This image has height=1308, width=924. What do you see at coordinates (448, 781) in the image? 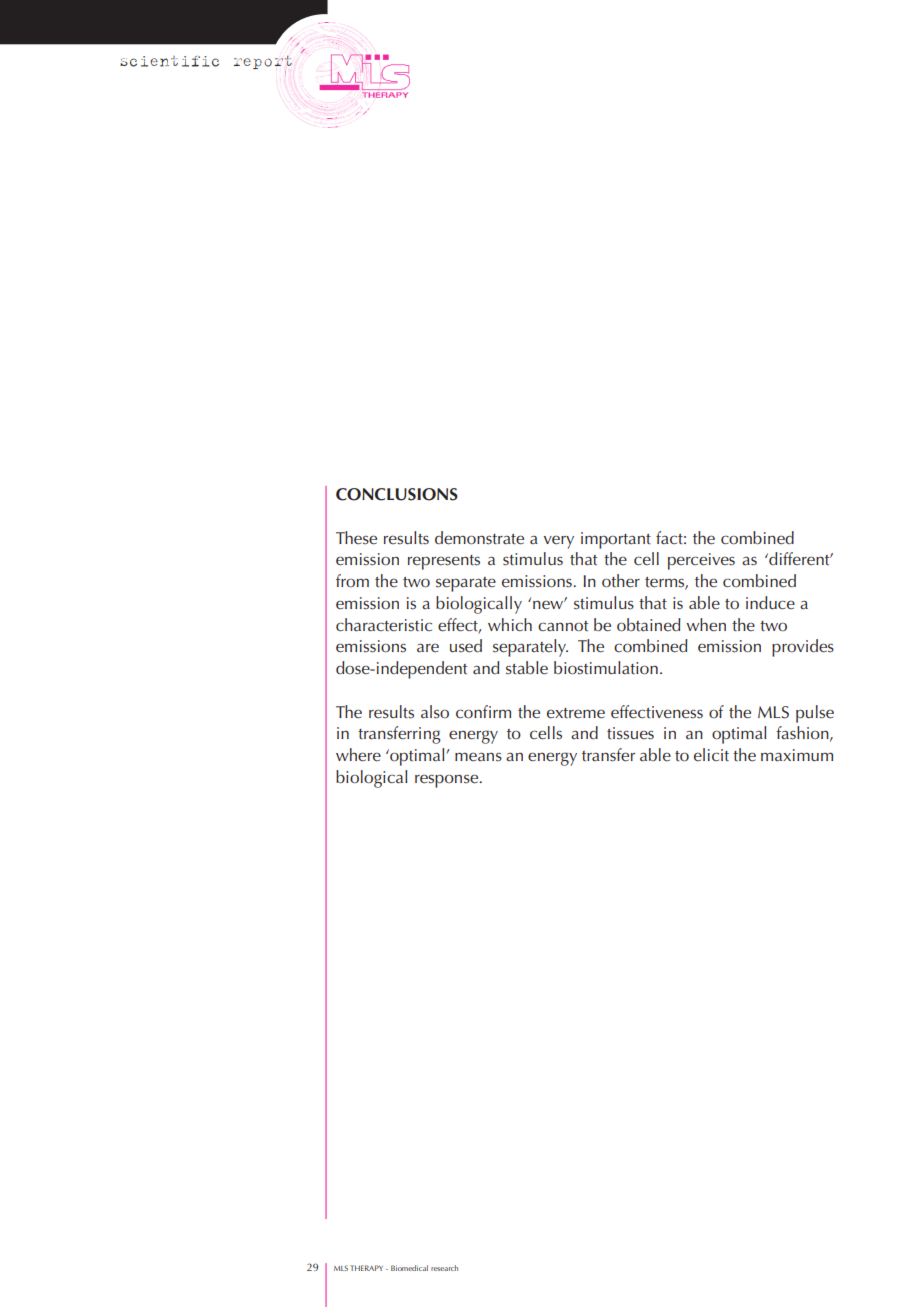
I see `response` at bounding box center [448, 781].
